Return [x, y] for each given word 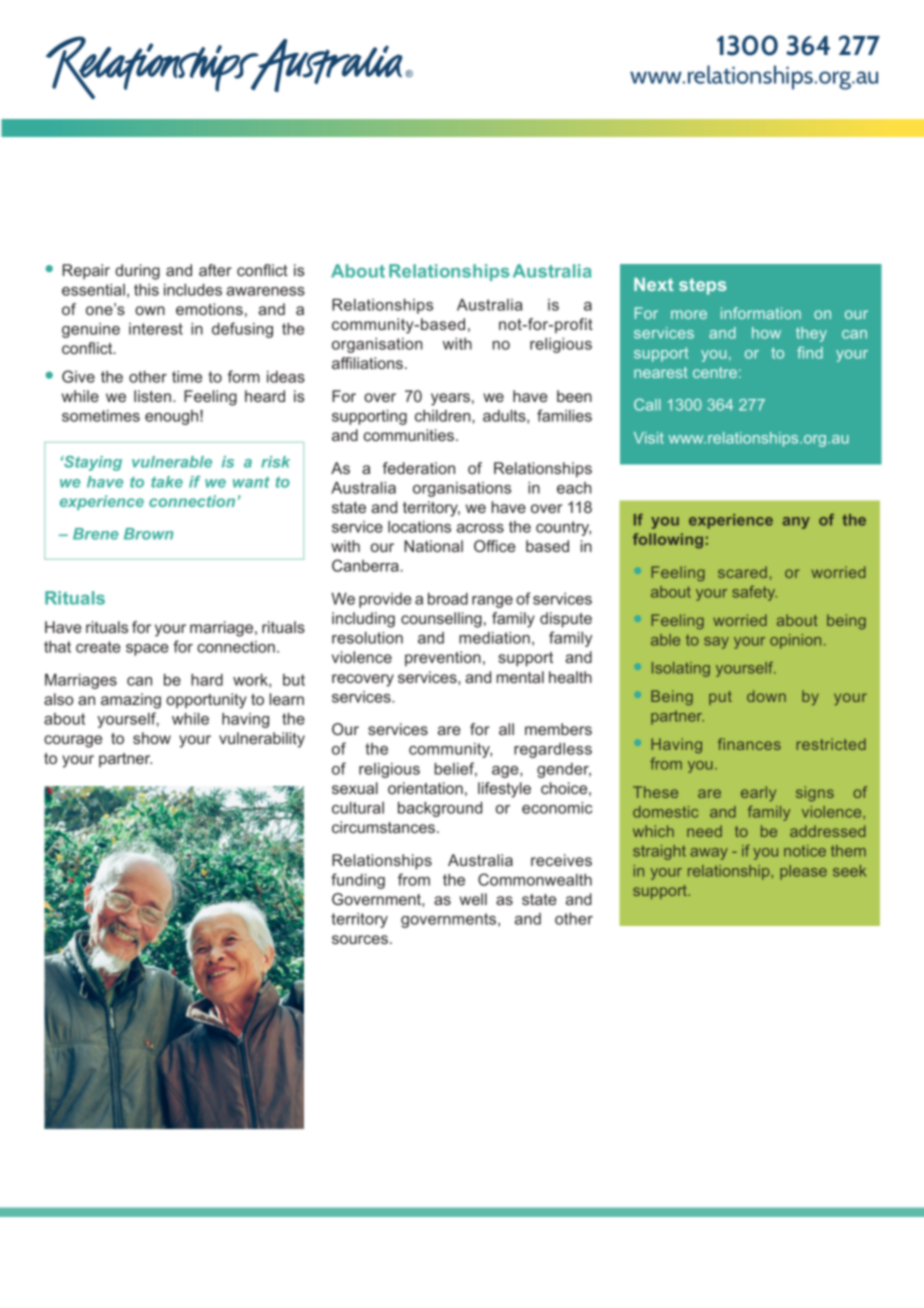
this [146, 290]
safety [754, 593]
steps [703, 286]
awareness [265, 291]
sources [360, 939]
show [152, 738]
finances [749, 744]
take [167, 482]
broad [448, 599]
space [147, 650]
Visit [649, 438]
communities [409, 435]
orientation [425, 788]
